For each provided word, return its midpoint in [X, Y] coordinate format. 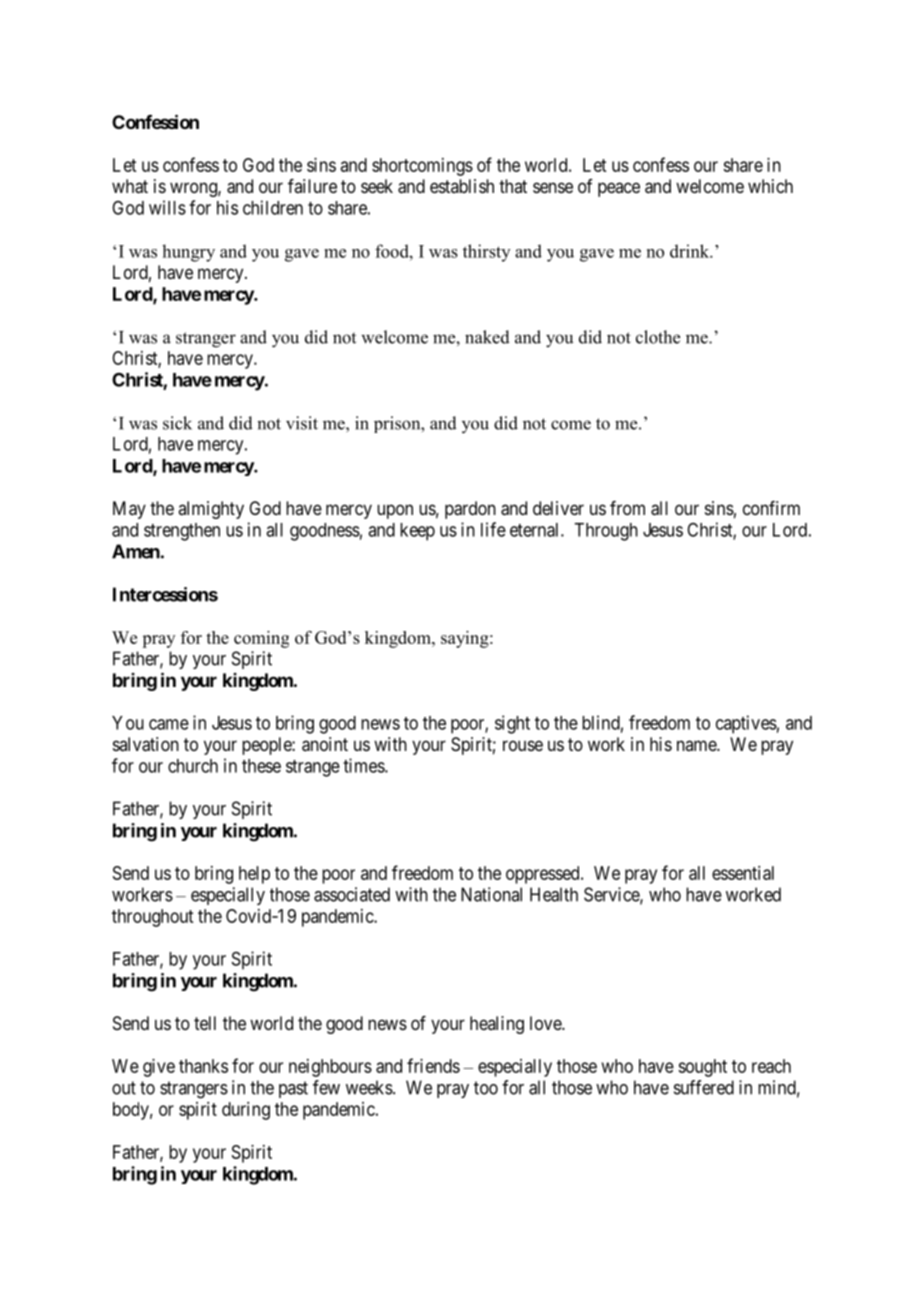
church [193, 766]
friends [433, 1065]
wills [167, 207]
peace [619, 189]
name [697, 745]
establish [462, 186]
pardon [470, 510]
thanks [203, 1066]
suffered [704, 1087]
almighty [211, 510]
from [627, 508]
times [364, 765]
